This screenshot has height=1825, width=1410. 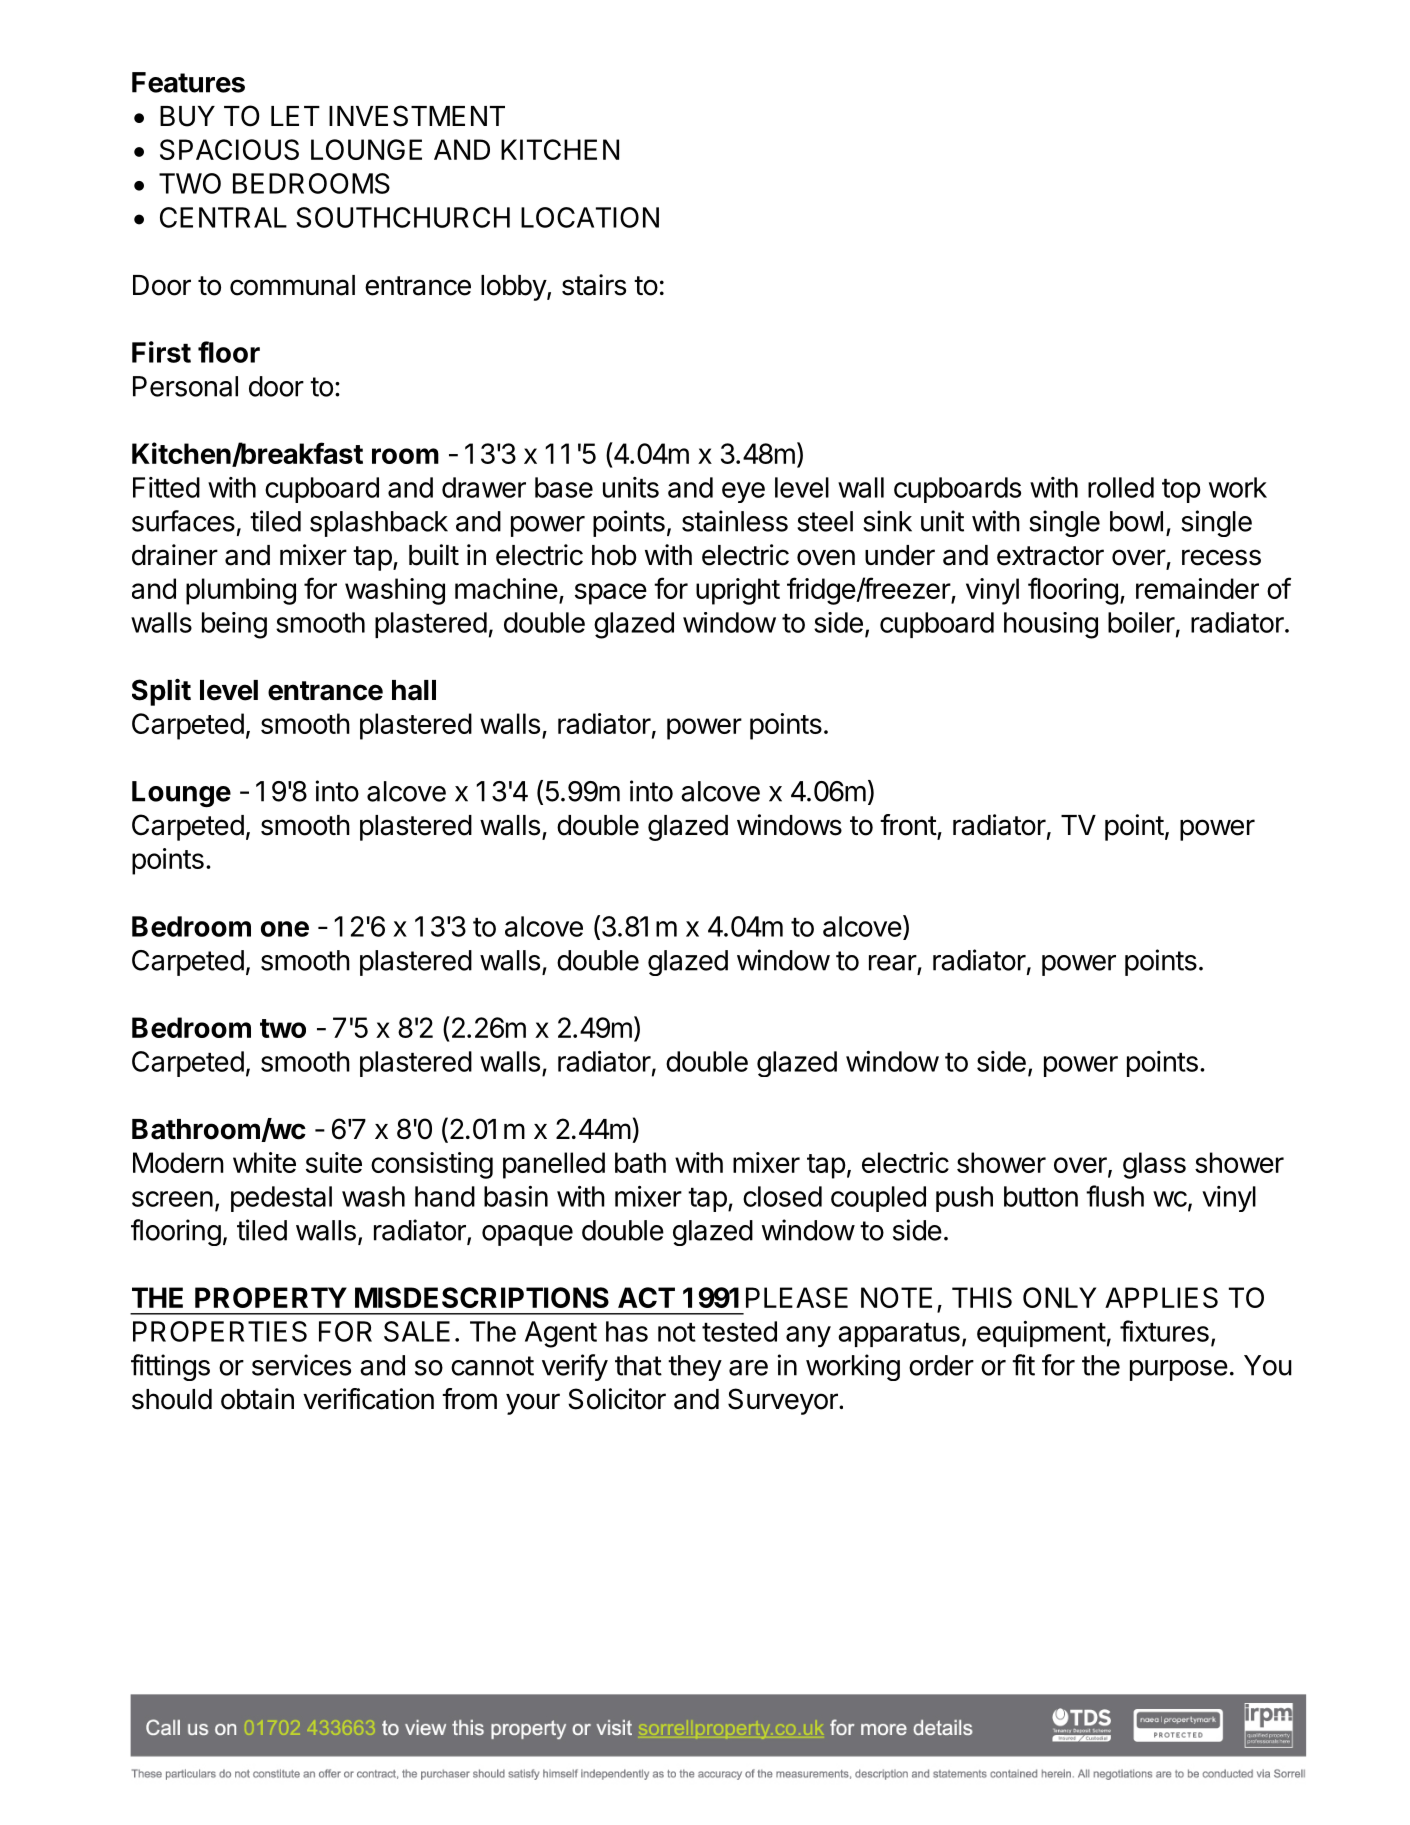 I want to click on Personal, so click(x=185, y=386).
